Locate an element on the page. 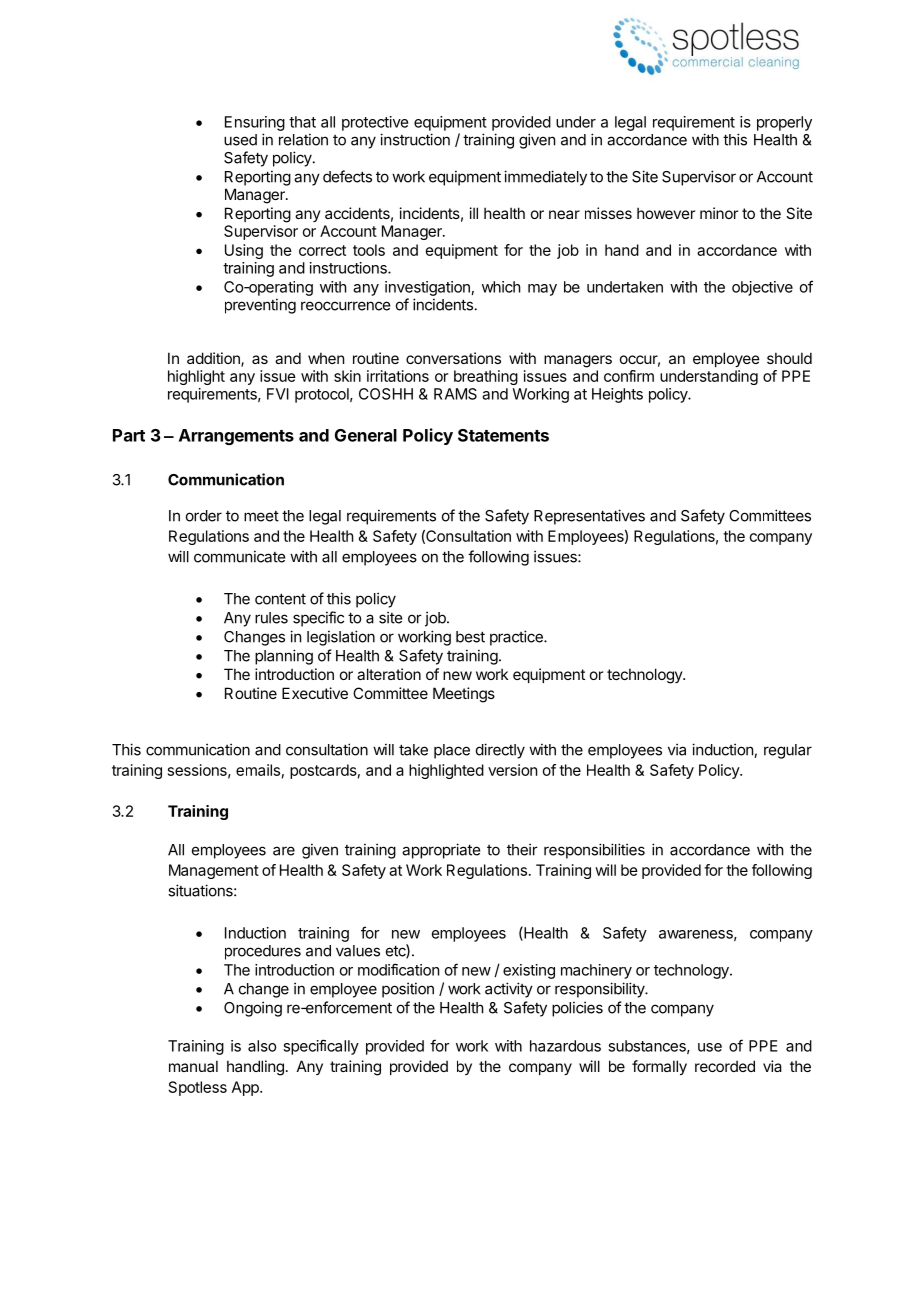 The image size is (924, 1308). protective is located at coordinates (375, 123).
